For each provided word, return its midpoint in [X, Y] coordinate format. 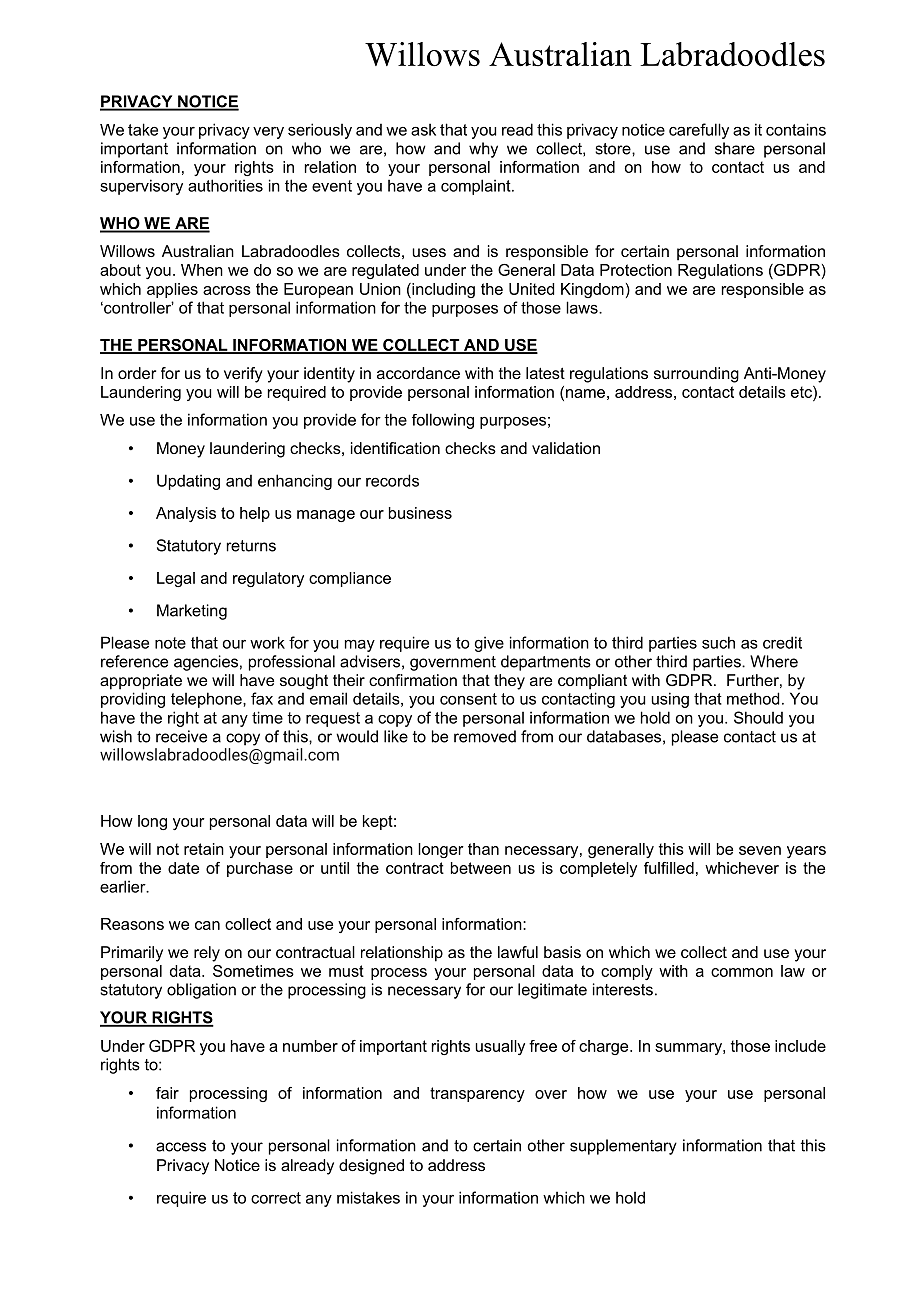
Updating [188, 482]
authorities [225, 185]
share [735, 148]
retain [204, 849]
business [420, 513]
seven [760, 850]
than [483, 849]
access [181, 1147]
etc [802, 392]
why [483, 150]
